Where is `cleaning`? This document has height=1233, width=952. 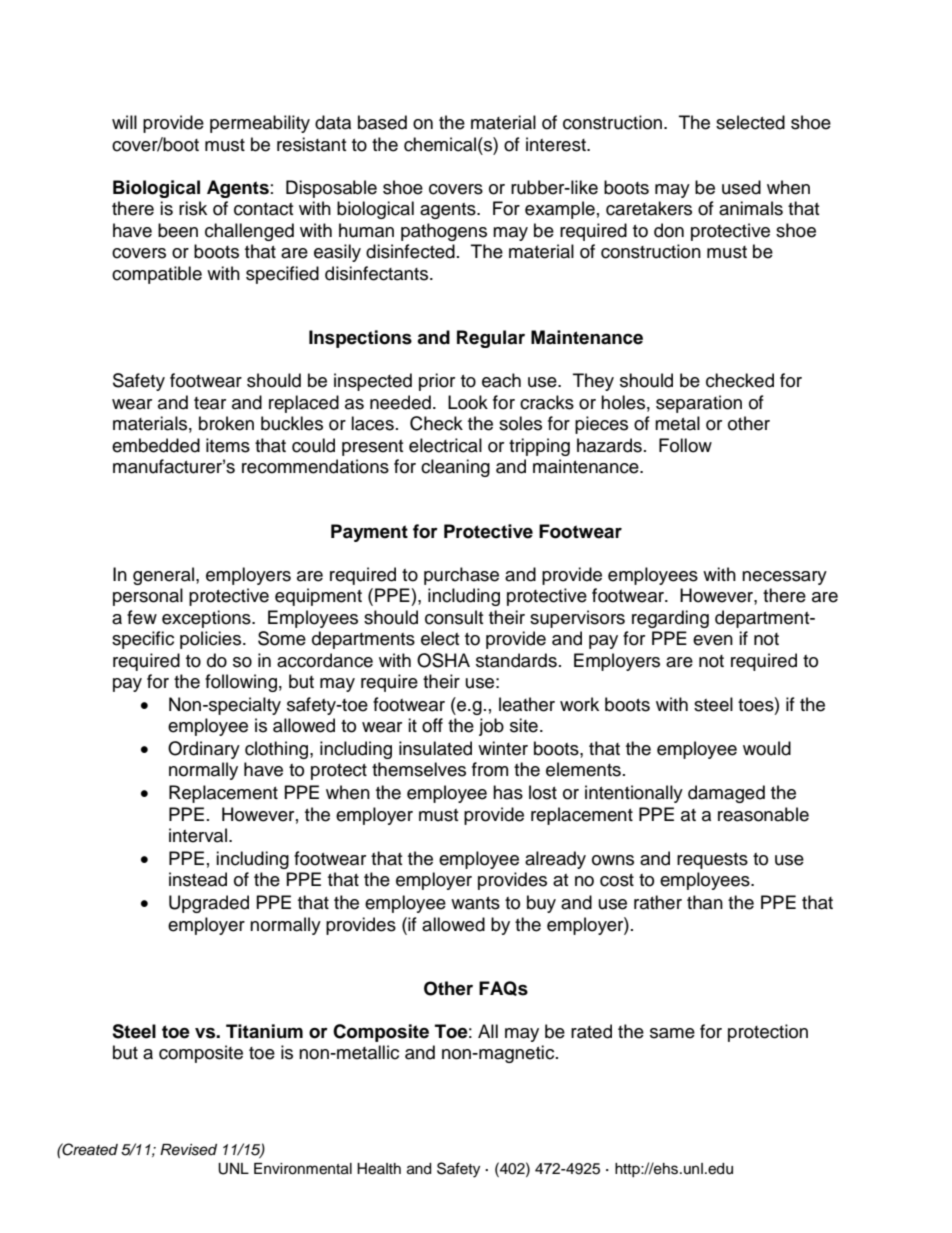
cleaning is located at coordinates (455, 468).
